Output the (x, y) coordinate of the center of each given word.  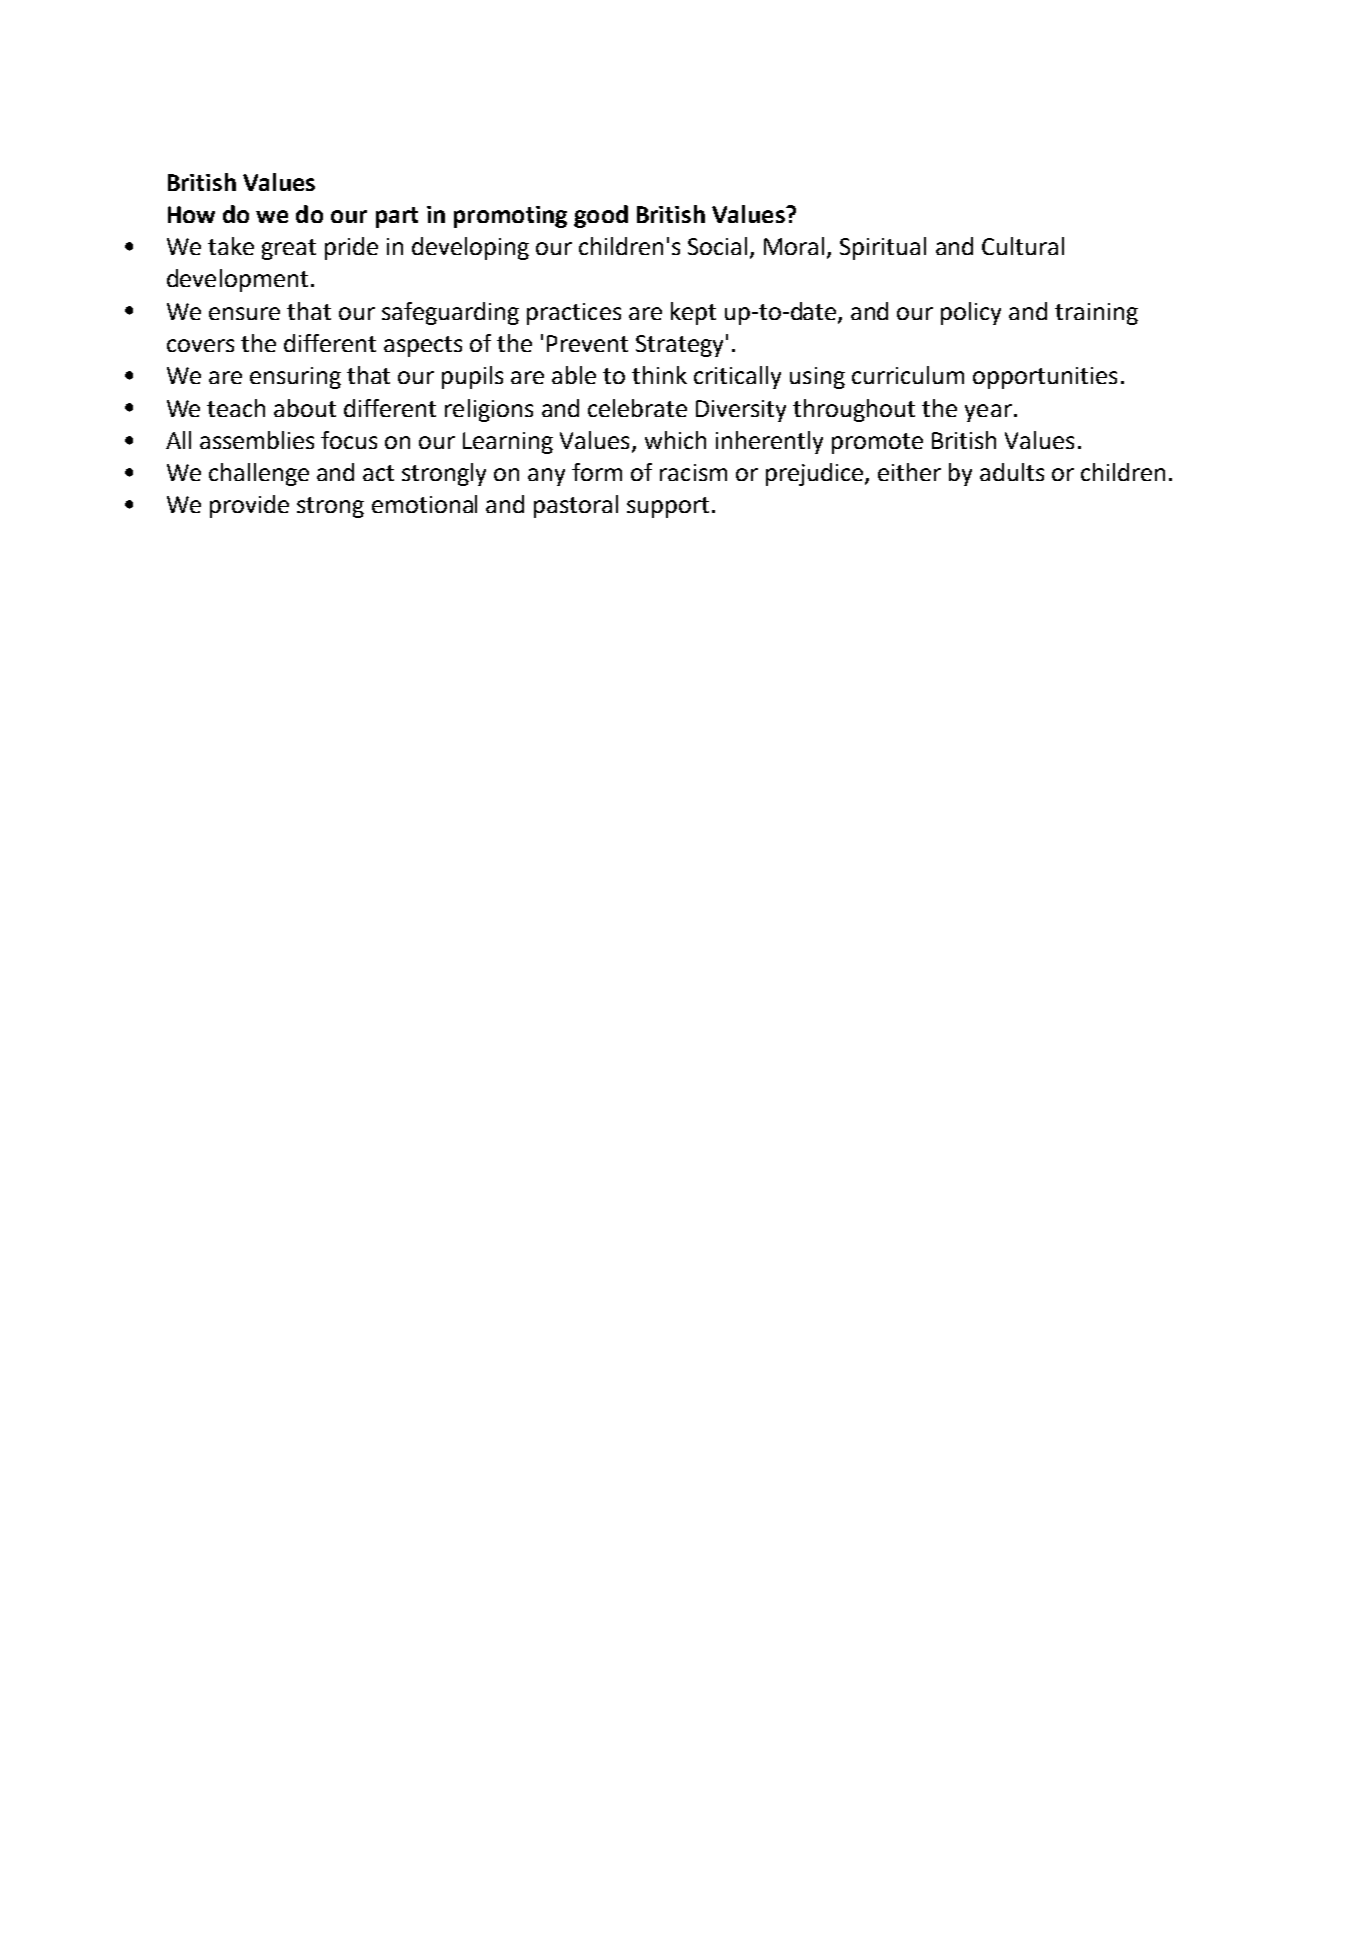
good (601, 216)
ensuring (295, 378)
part (397, 217)
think (659, 375)
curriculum (908, 375)
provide (249, 506)
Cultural (1023, 246)
